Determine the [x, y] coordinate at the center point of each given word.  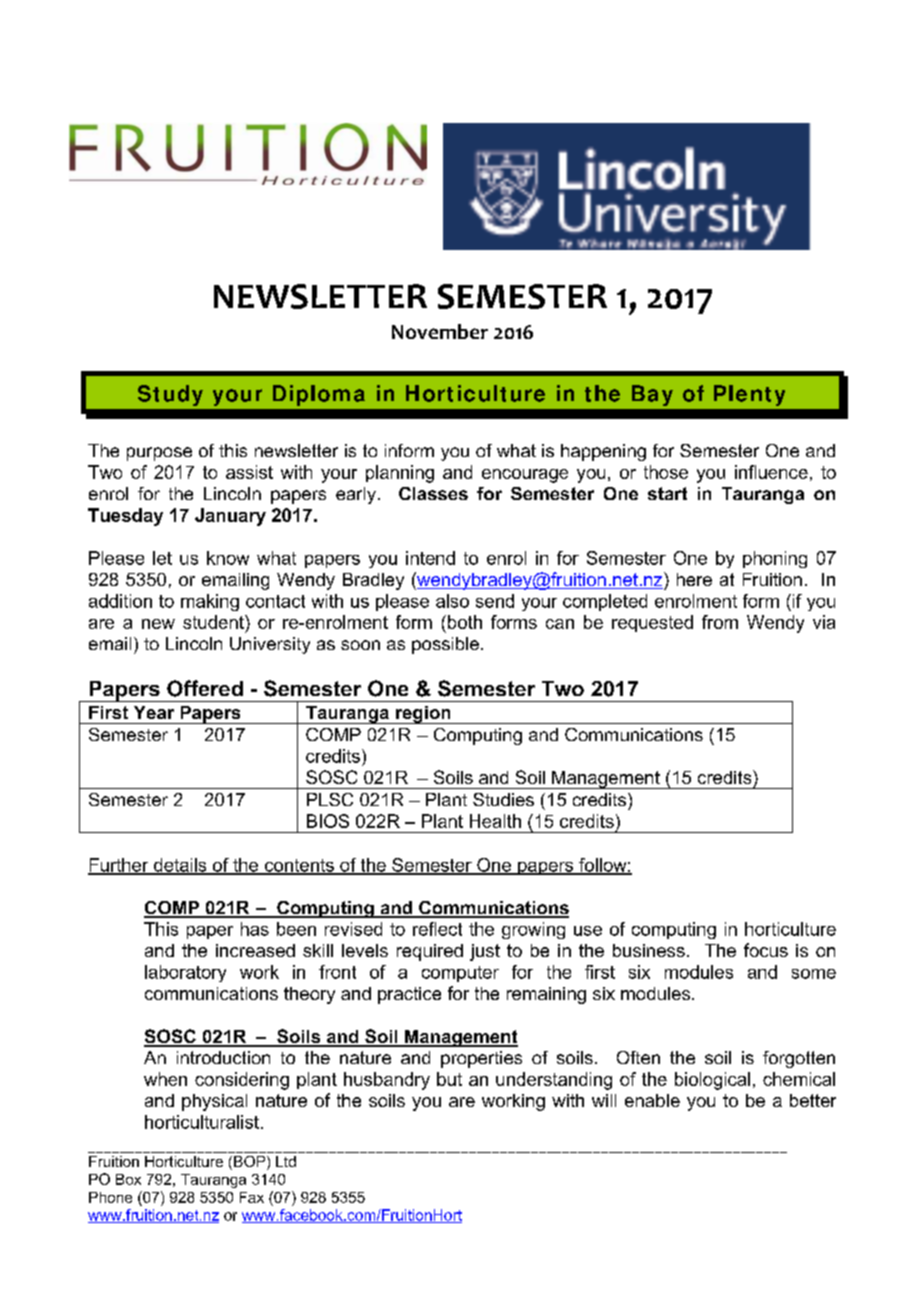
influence [771, 472]
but [449, 1079]
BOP [251, 1163]
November [440, 331]
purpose [159, 454]
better [813, 1100]
